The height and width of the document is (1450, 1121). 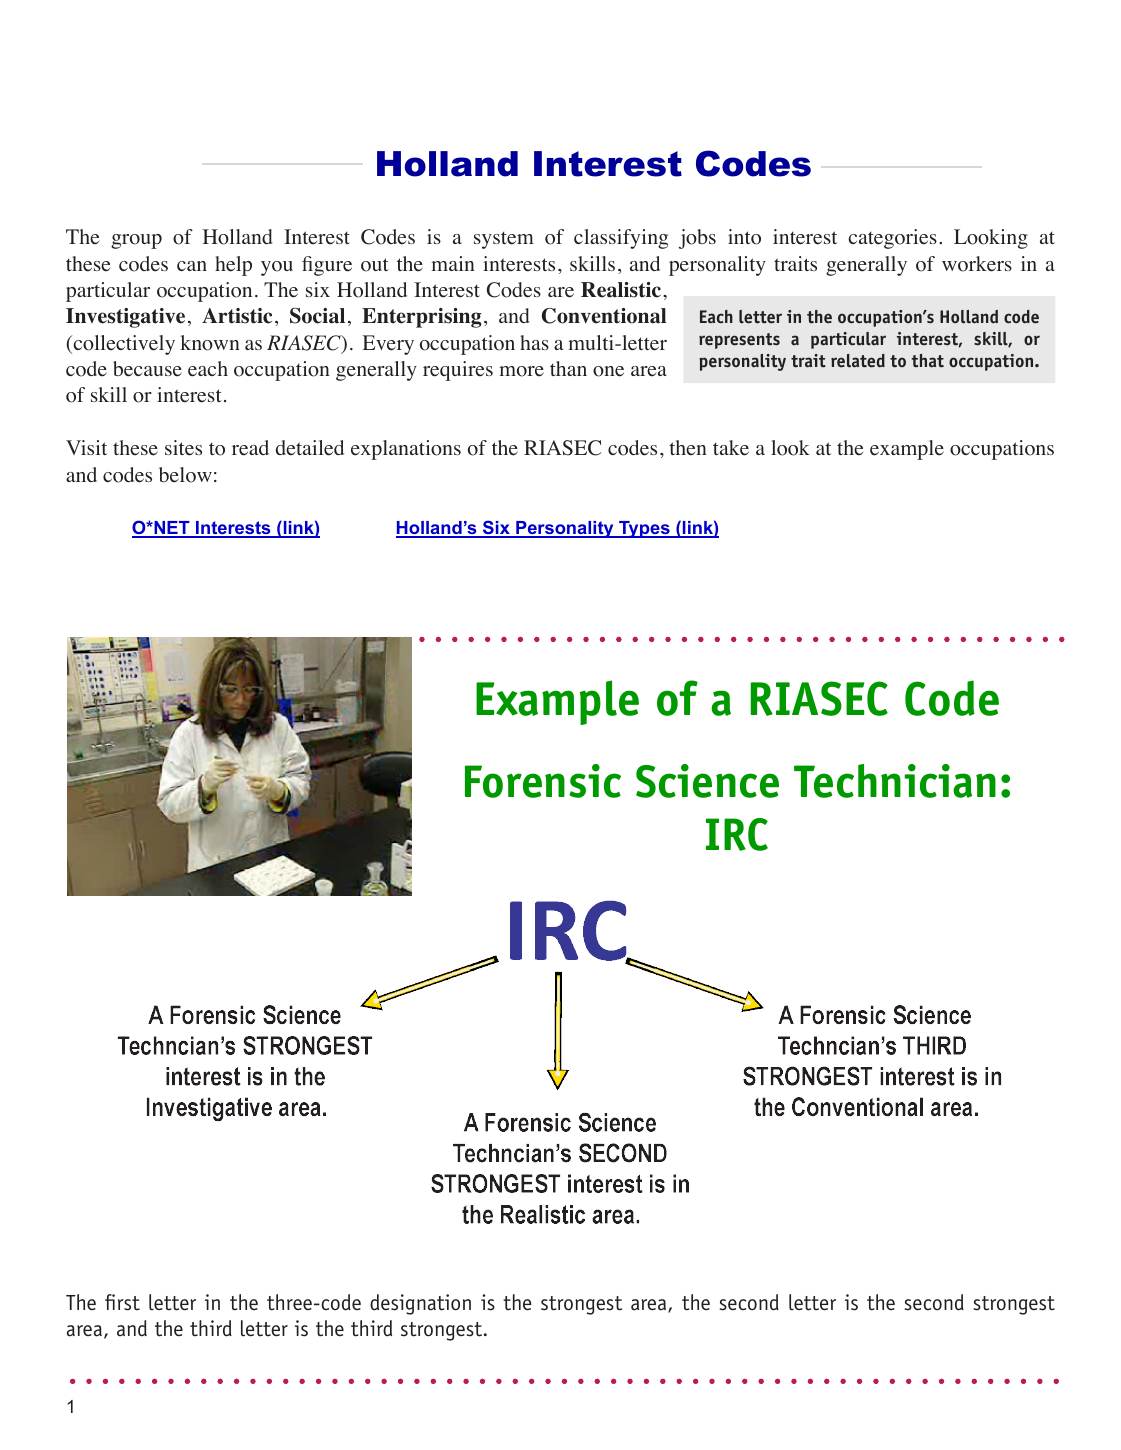 What do you see at coordinates (737, 834) in the document?
I see `IRC` at bounding box center [737, 834].
